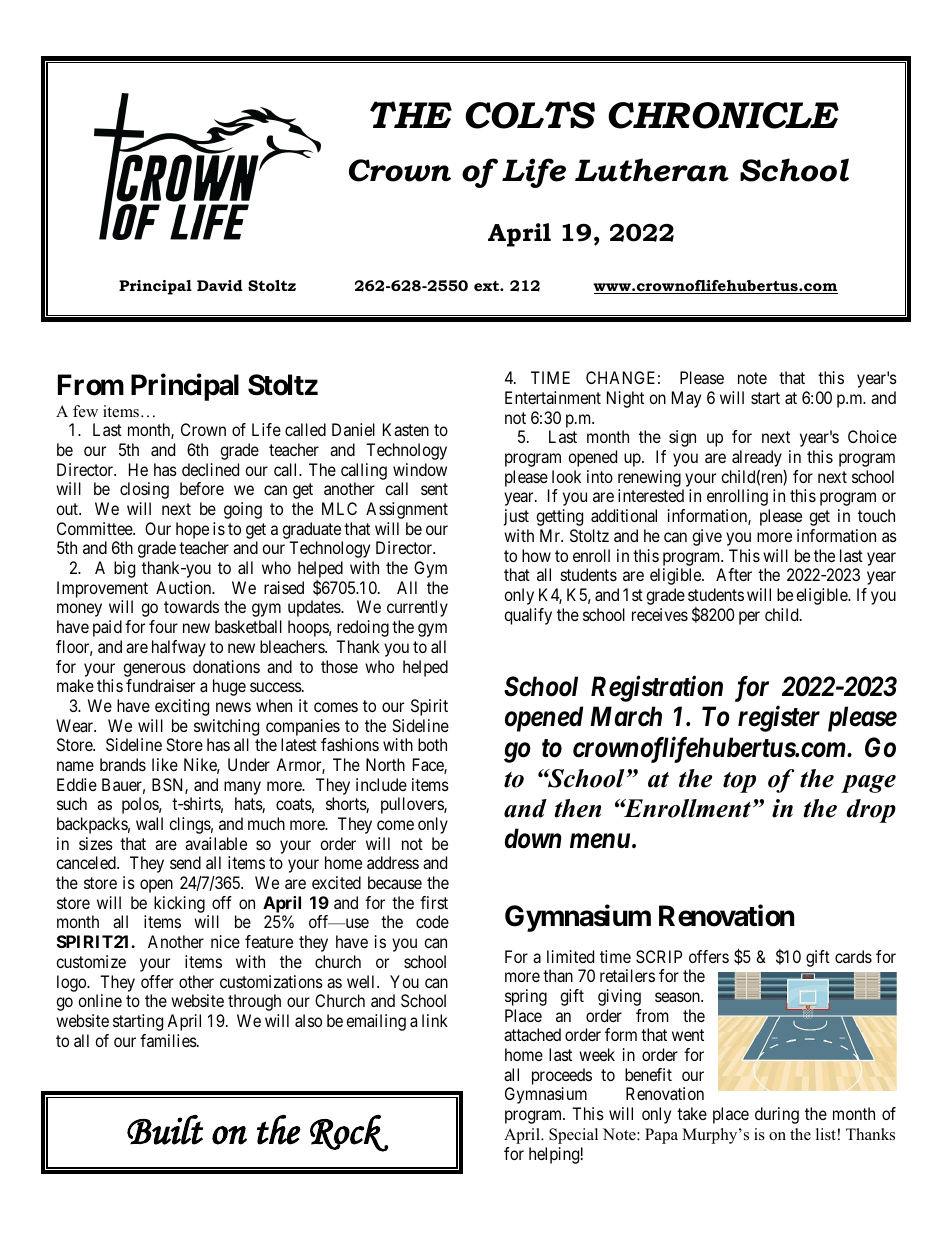 Image resolution: width=952 pixels, height=1233 pixels. What do you see at coordinates (185, 862) in the document?
I see `send` at bounding box center [185, 862].
